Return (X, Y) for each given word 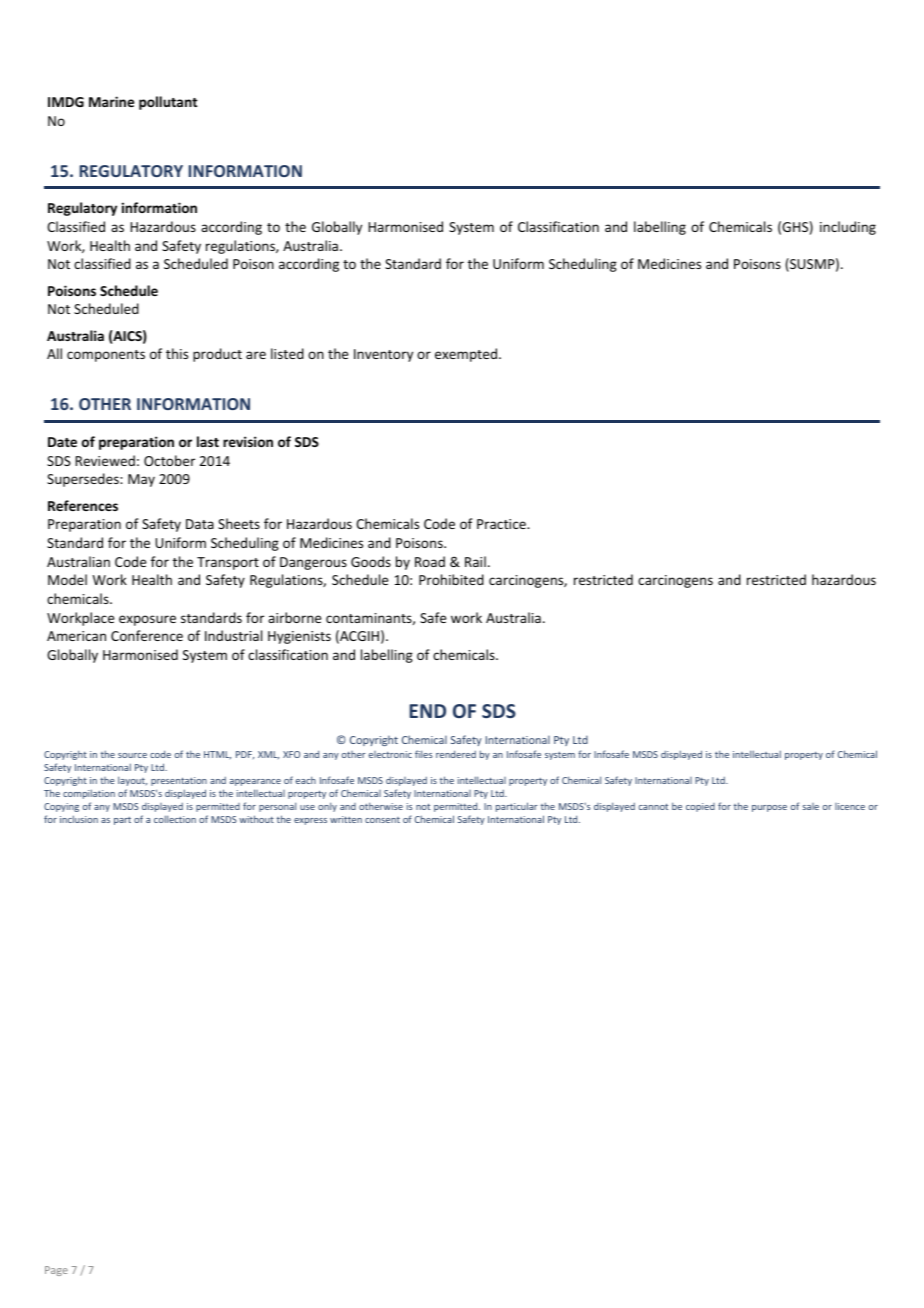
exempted (467, 355)
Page (56, 1271)
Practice (502, 524)
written (346, 819)
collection (175, 819)
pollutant (168, 103)
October (169, 460)
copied (700, 807)
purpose (769, 808)
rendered (456, 754)
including (848, 228)
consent (382, 820)
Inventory (383, 355)
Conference (147, 635)
